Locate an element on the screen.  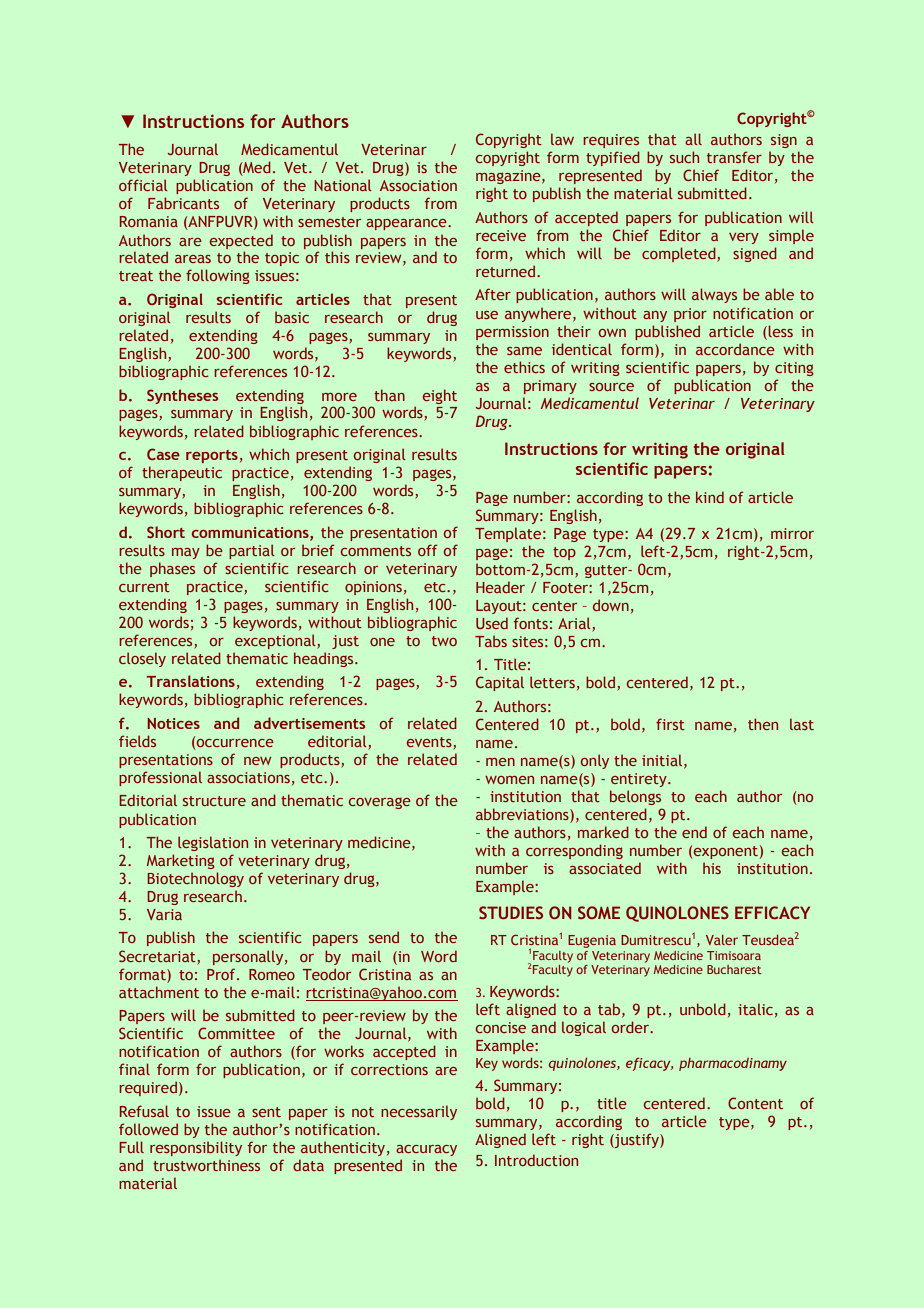
Tabs is located at coordinates (491, 641).
